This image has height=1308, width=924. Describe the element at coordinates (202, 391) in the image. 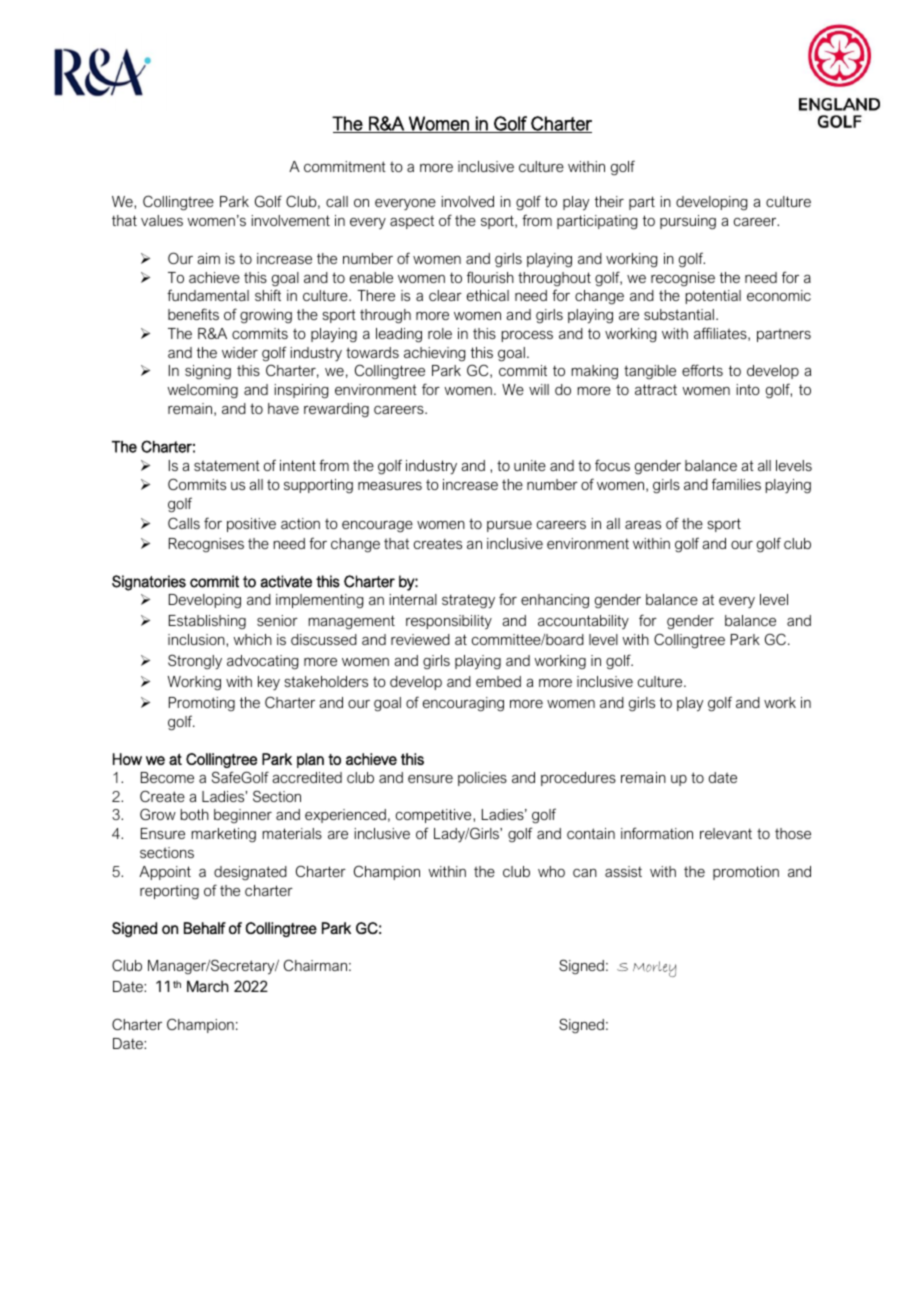

I see `welcoming` at that location.
